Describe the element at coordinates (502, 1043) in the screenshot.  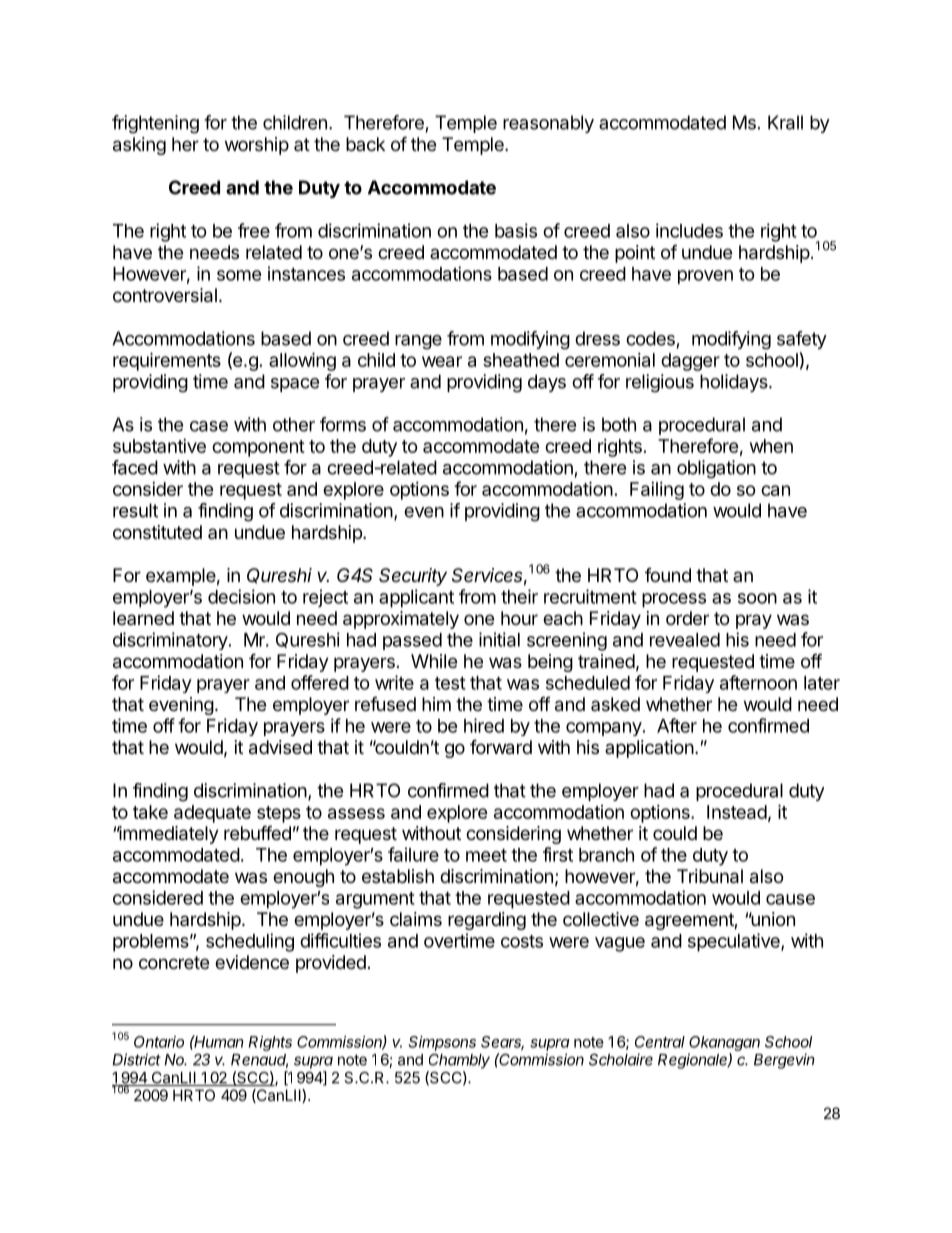
I see `Sears` at that location.
